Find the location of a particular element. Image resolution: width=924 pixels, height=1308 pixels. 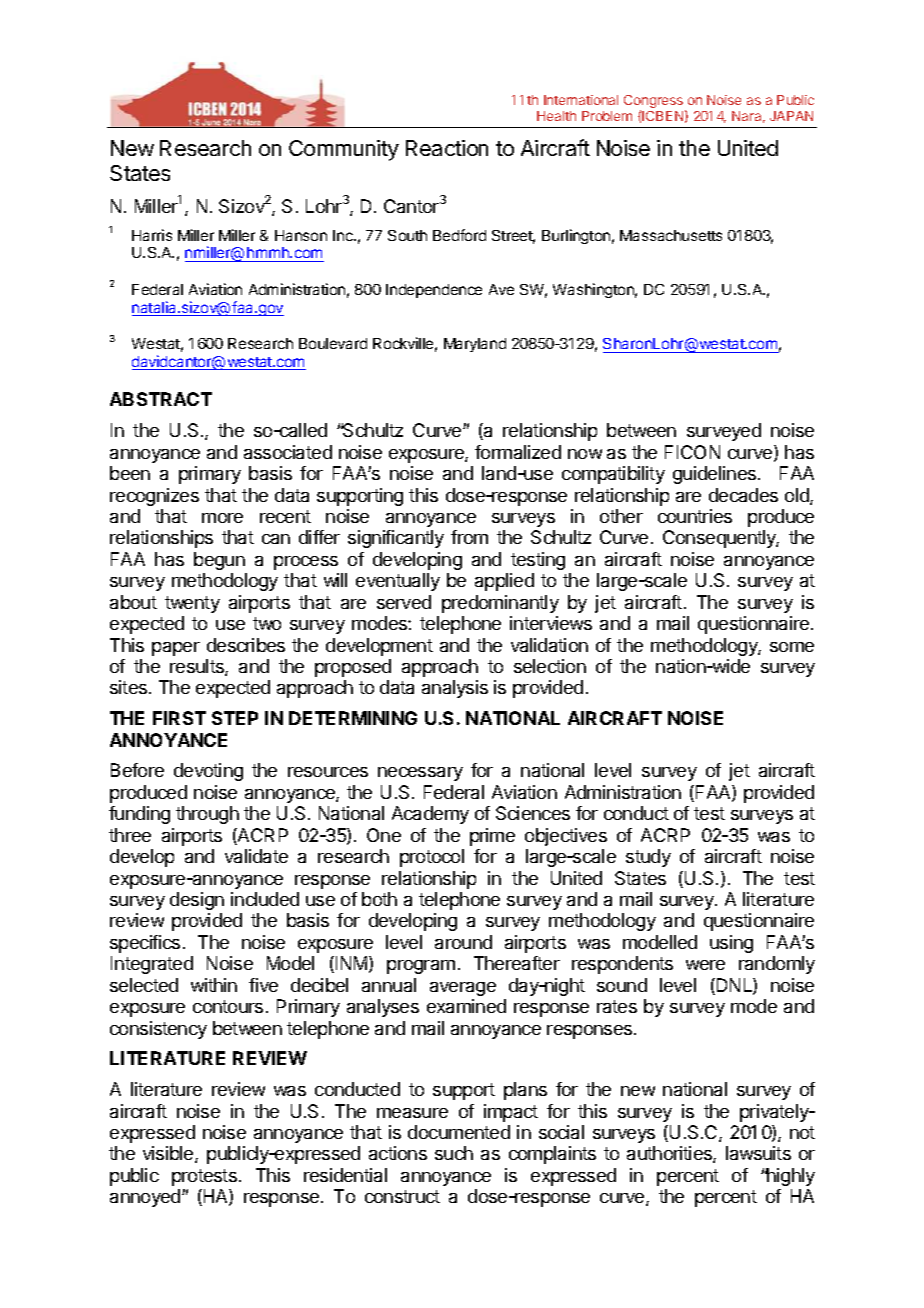

some is located at coordinates (792, 647).
